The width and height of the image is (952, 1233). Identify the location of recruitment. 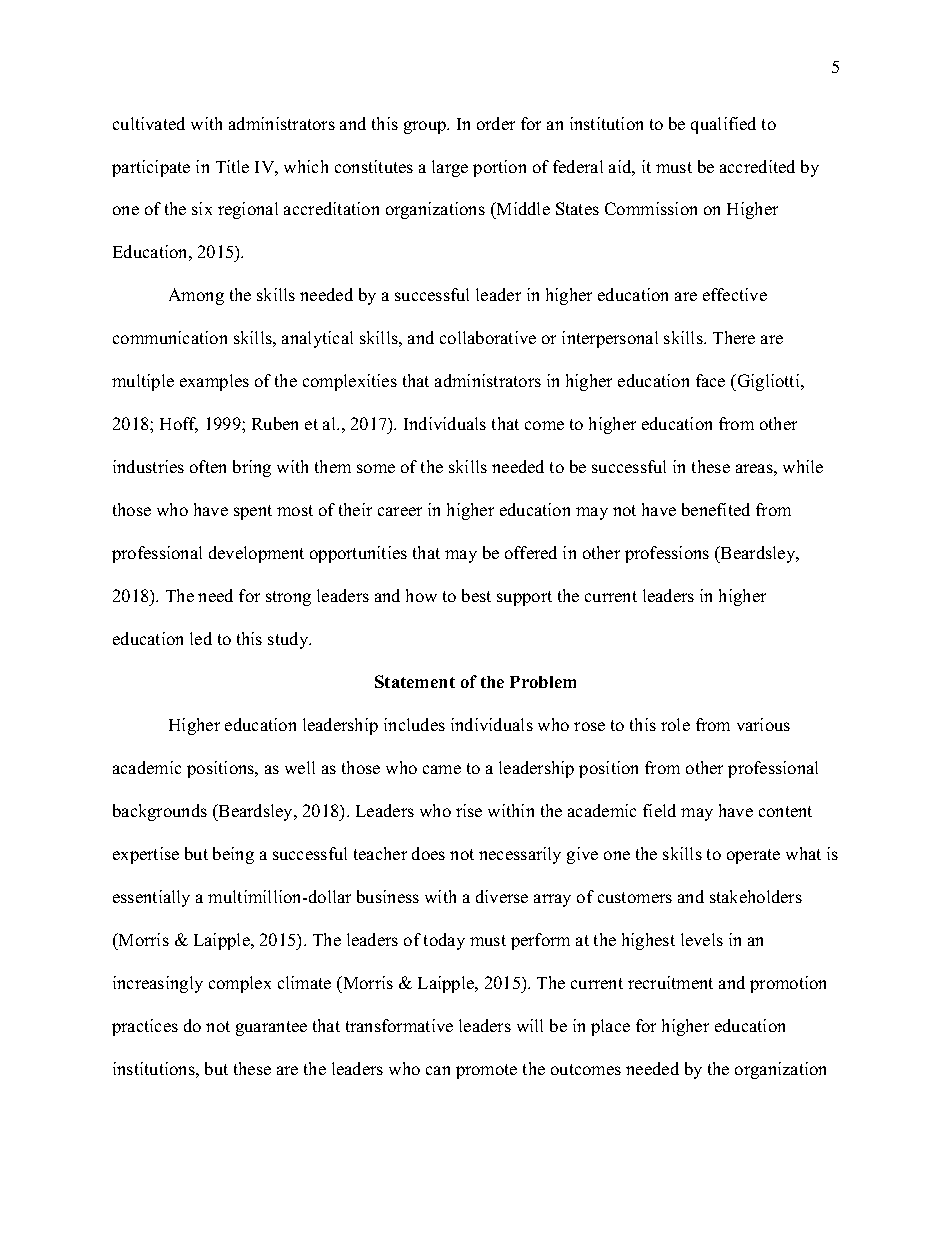
(670, 982).
